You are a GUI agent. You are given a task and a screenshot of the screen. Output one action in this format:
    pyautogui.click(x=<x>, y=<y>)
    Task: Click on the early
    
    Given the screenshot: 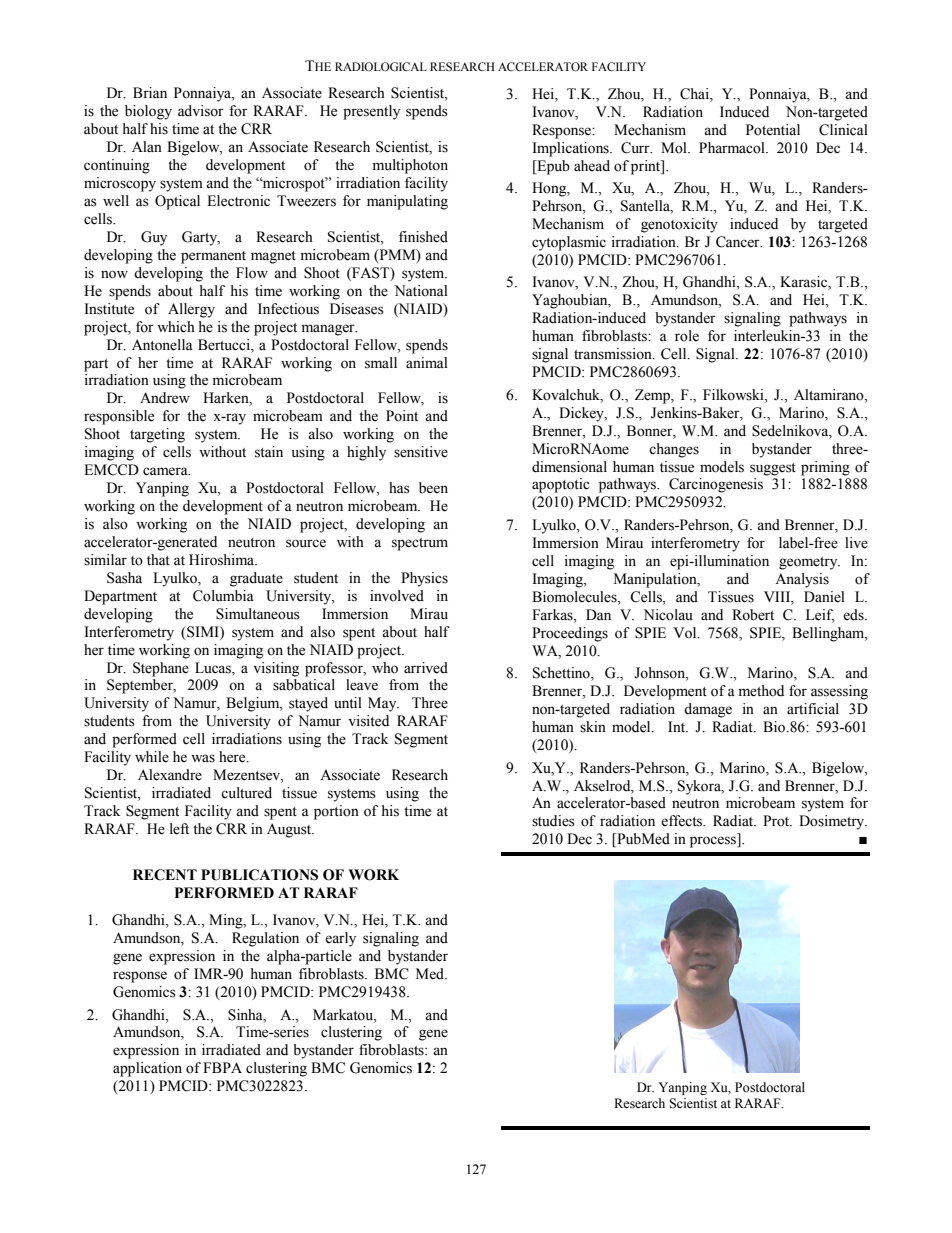 What is the action you would take?
    pyautogui.click(x=340, y=939)
